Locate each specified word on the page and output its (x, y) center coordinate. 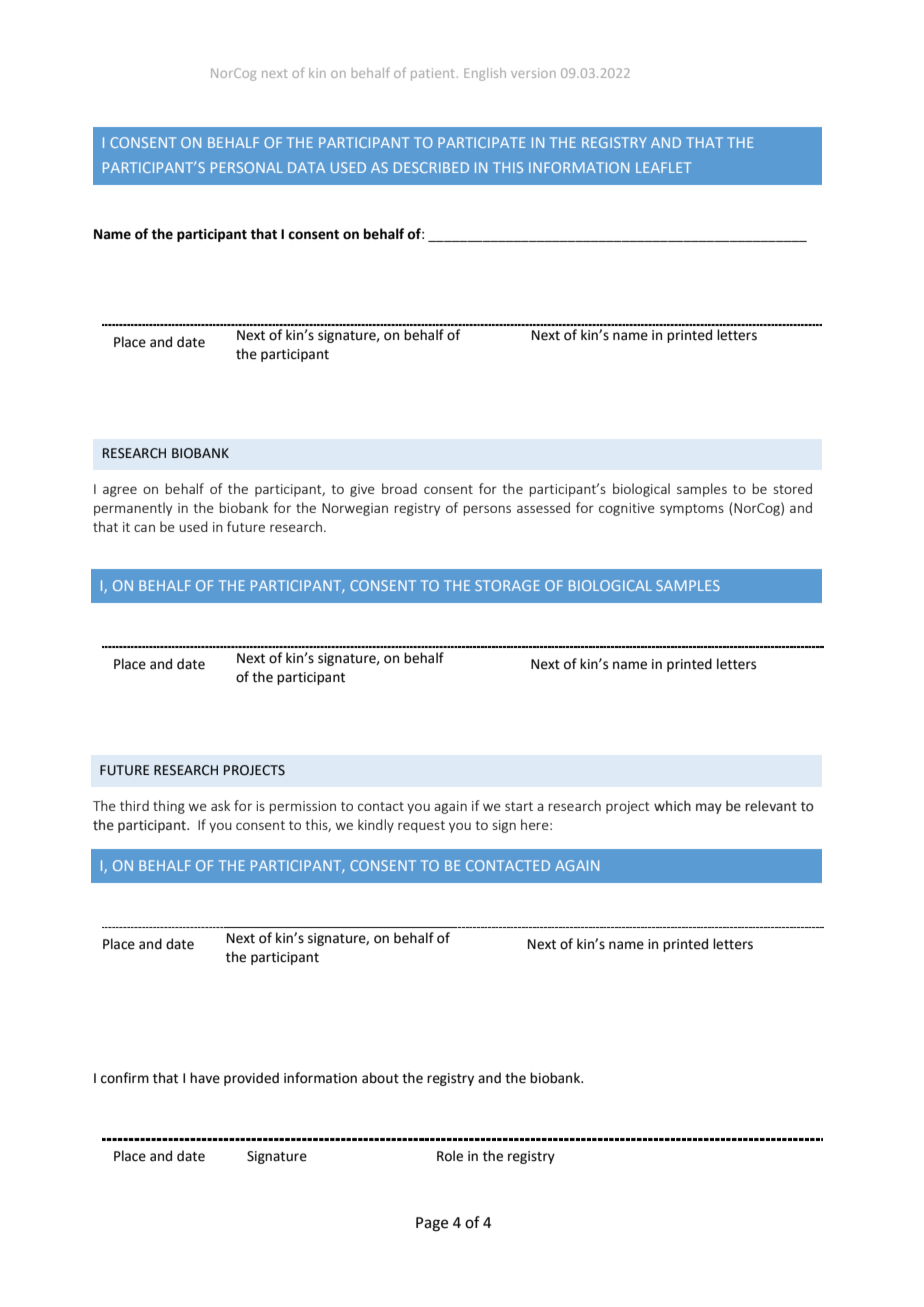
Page (432, 1224)
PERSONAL (247, 167)
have (205, 1078)
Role (450, 1156)
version (533, 73)
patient (433, 74)
